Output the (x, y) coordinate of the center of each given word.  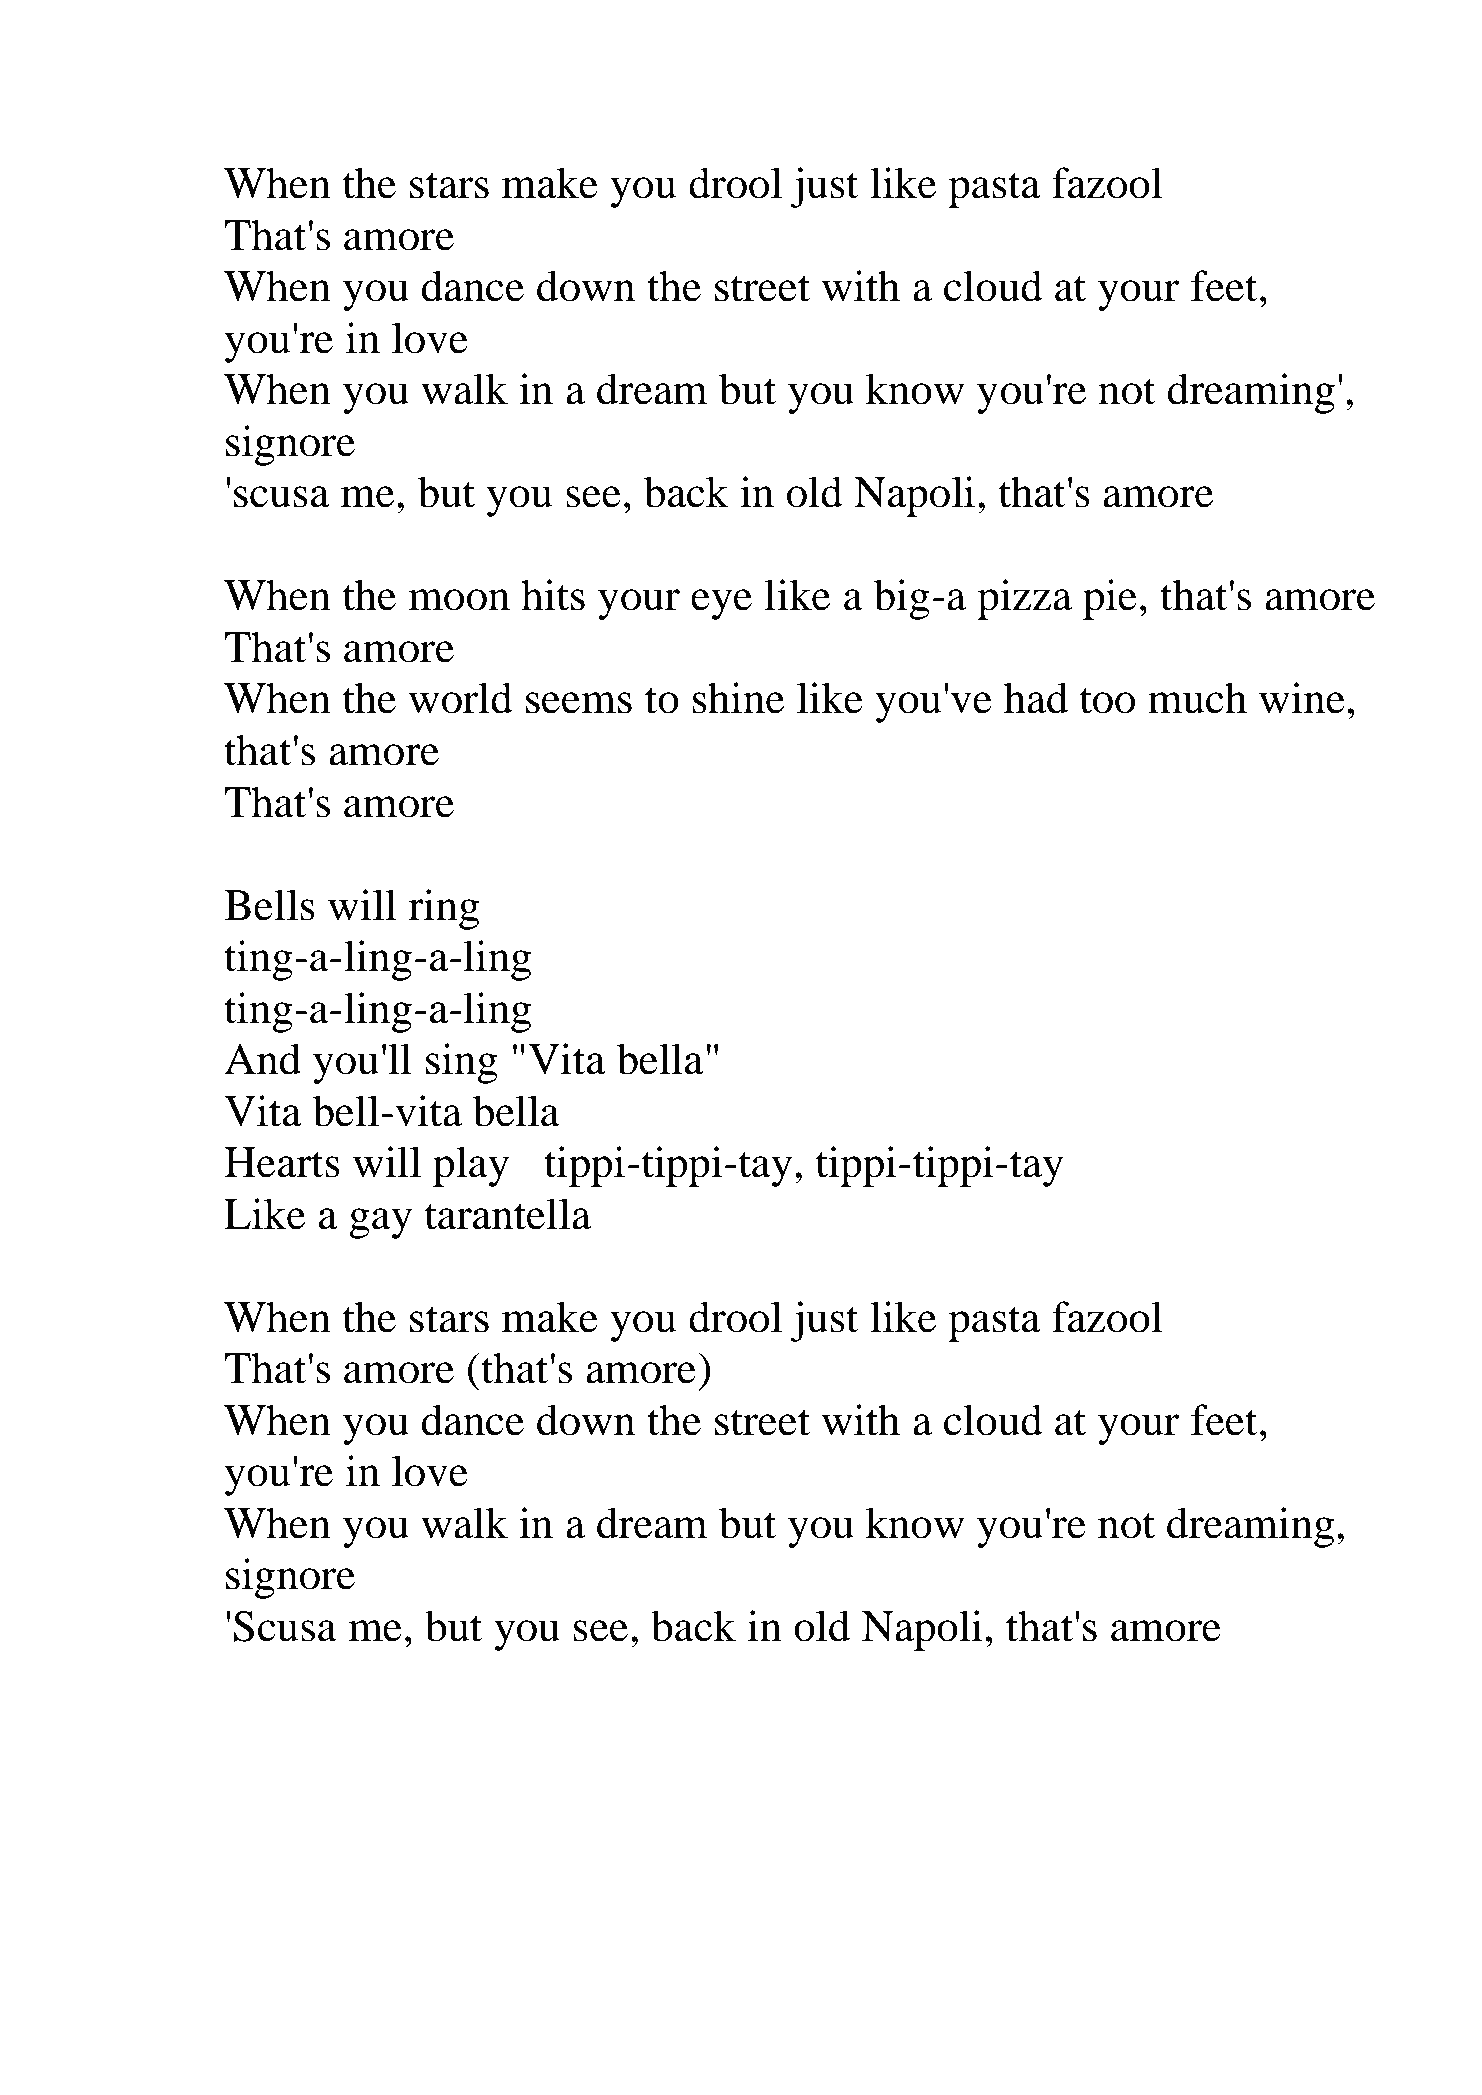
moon (459, 600)
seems (579, 703)
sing (462, 1063)
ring (443, 909)
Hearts (282, 1162)
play (471, 1166)
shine (739, 698)
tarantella (508, 1214)
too (1107, 700)
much (1197, 698)
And (262, 1059)
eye (721, 604)
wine (1302, 698)
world (461, 698)
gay (380, 1223)
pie (1110, 599)
